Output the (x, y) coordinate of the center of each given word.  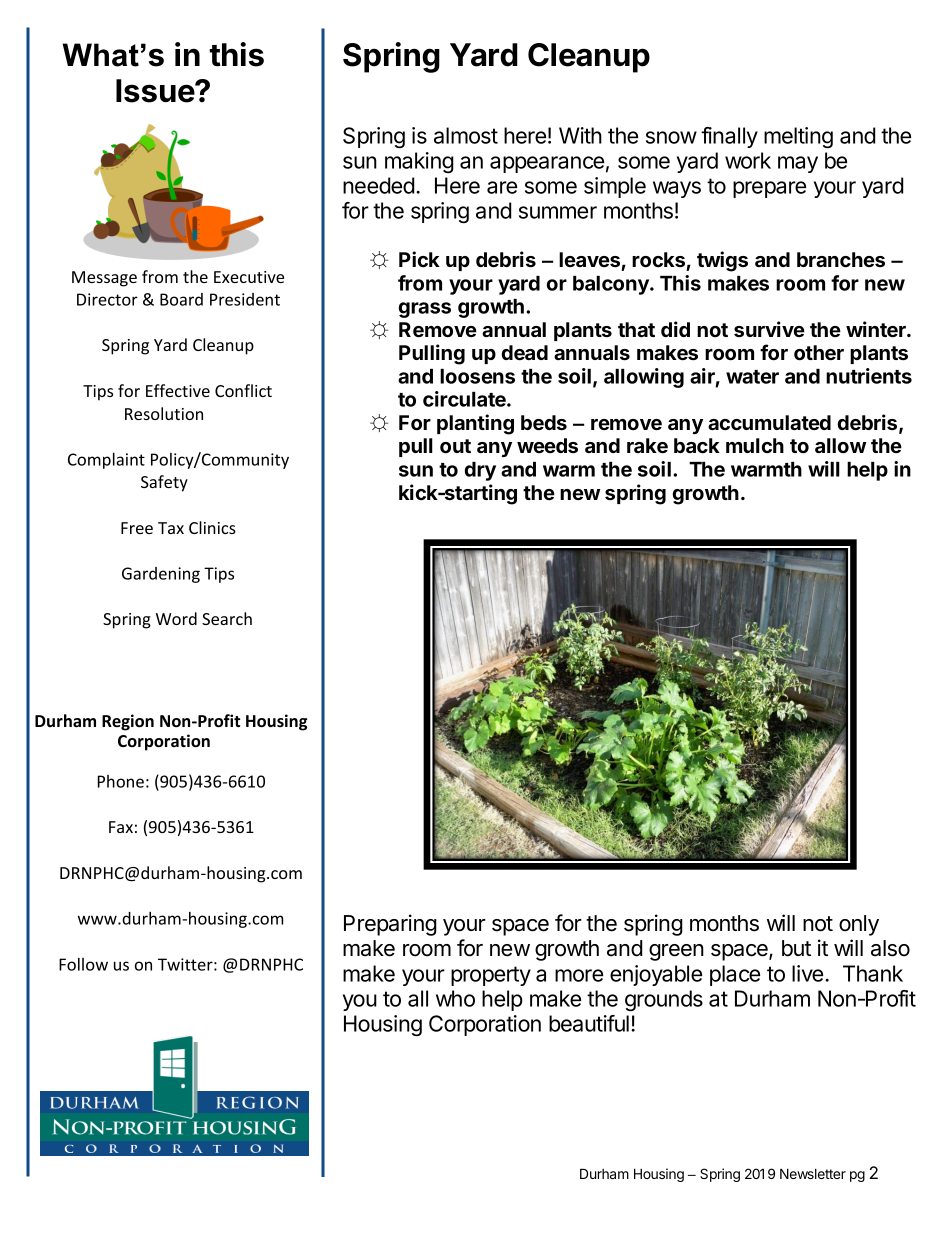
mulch (755, 446)
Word (176, 618)
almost (466, 135)
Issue (156, 91)
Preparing (390, 925)
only (859, 925)
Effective (178, 390)
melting (798, 138)
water (752, 377)
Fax (121, 827)
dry (480, 471)
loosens (477, 376)
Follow (83, 964)
